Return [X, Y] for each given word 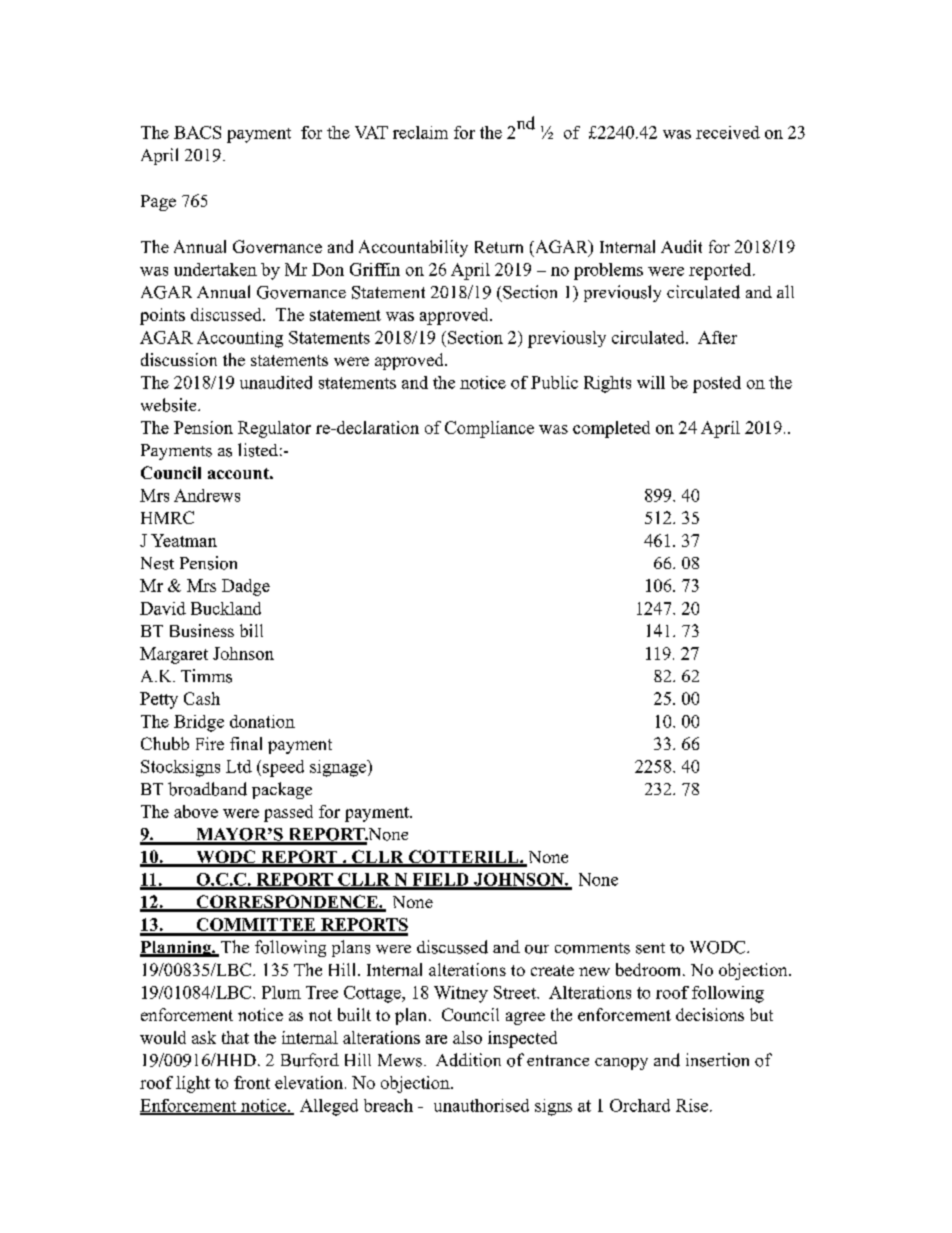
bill [251, 630]
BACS [197, 132]
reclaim [420, 132]
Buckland [226, 608]
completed [611, 429]
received [728, 132]
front [252, 1082]
